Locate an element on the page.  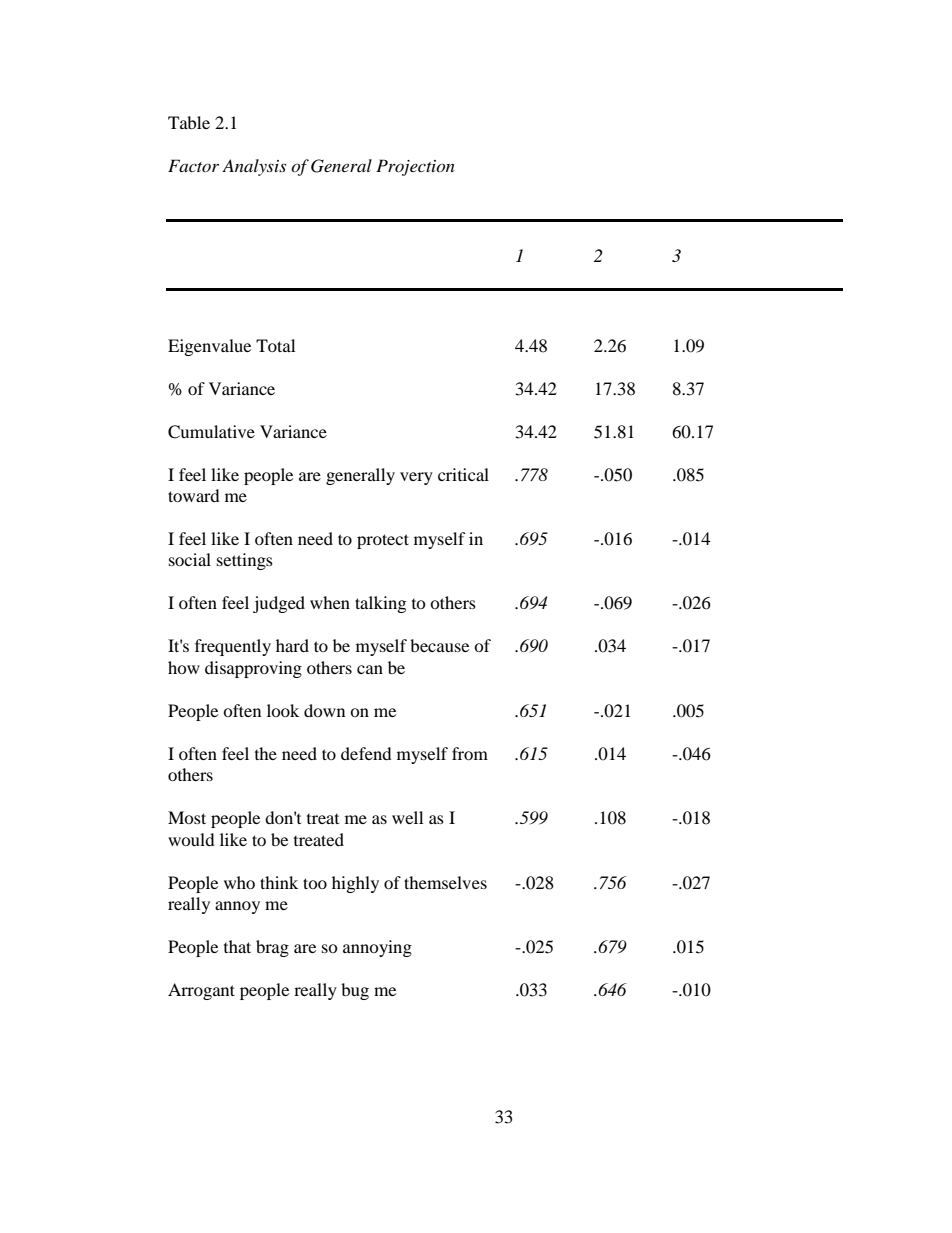
Projection is located at coordinates (415, 167).
